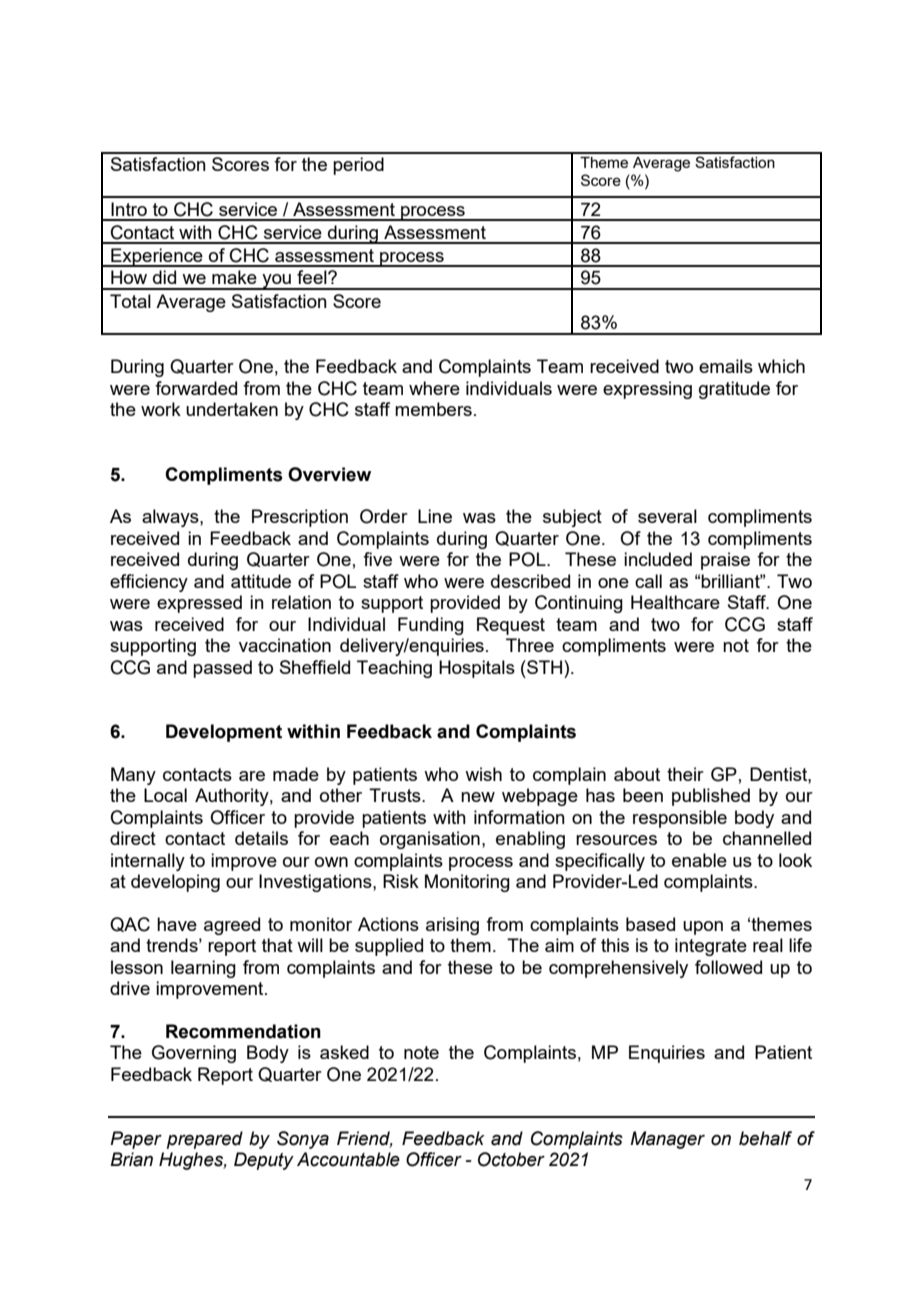 This page has width=924, height=1308. Describe the element at coordinates (358, 166) in the page. I see `period` at that location.
